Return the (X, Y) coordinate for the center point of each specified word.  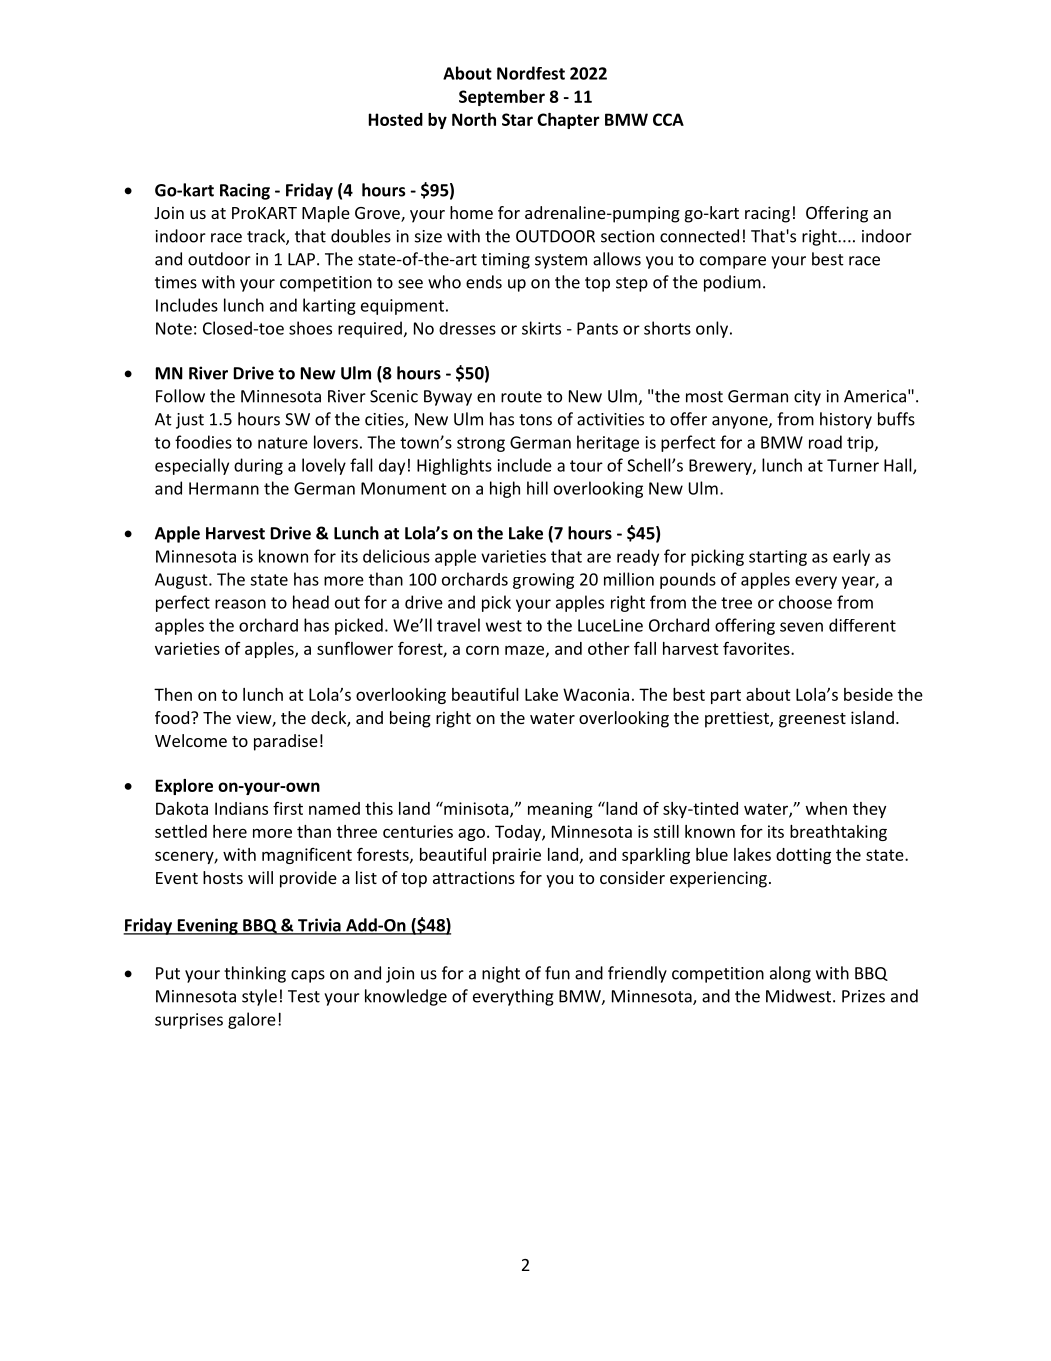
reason (240, 604)
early (851, 557)
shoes (310, 328)
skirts (541, 328)
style (259, 997)
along (790, 974)
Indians (241, 808)
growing (543, 581)
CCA (668, 119)
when (826, 808)
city (807, 398)
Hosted (396, 119)
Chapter (568, 121)
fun (557, 973)
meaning (560, 810)
